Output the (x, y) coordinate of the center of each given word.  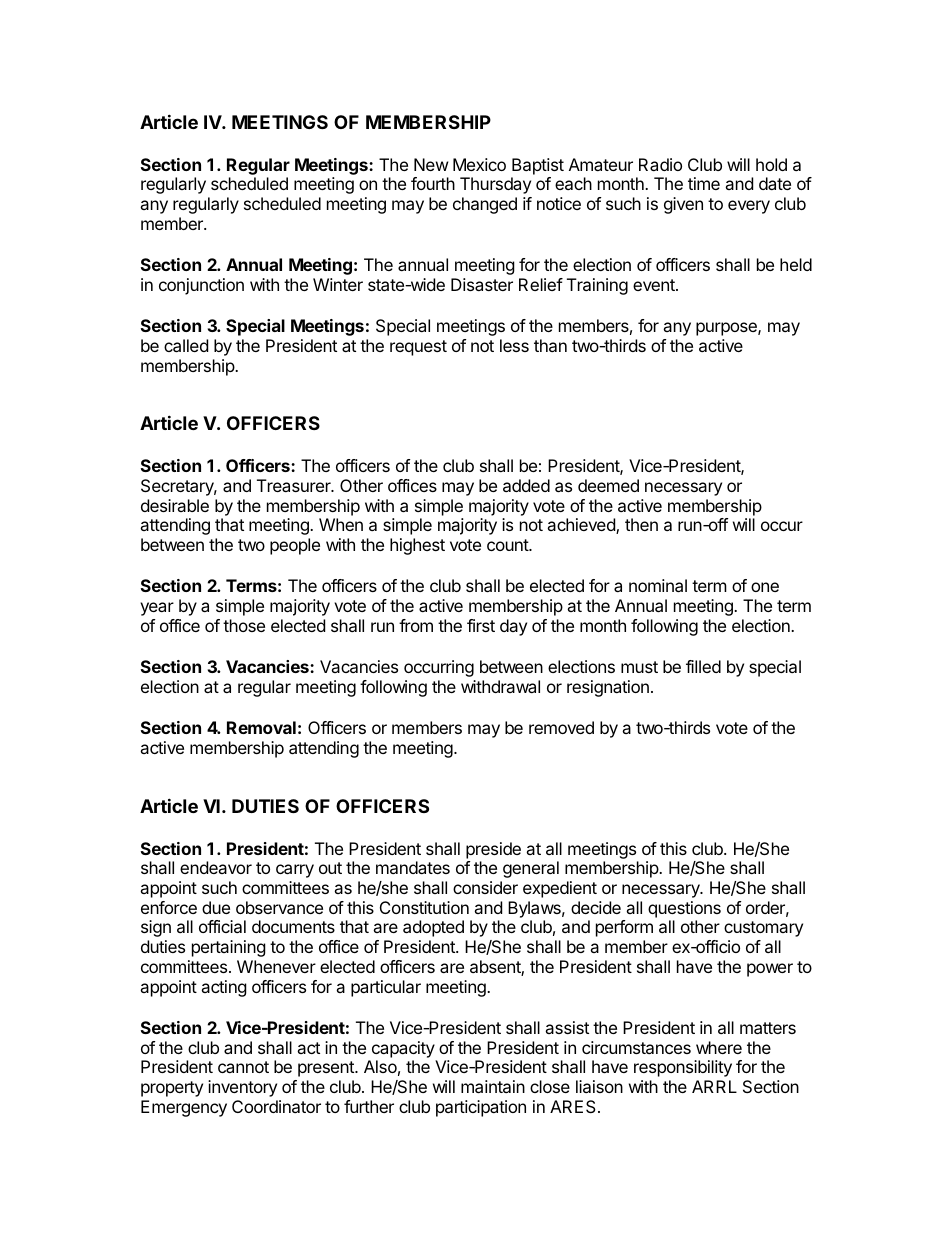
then (641, 524)
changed (485, 205)
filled (703, 666)
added (526, 485)
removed (561, 727)
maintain (493, 1086)
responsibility (683, 1068)
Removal (261, 727)
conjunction (201, 286)
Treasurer (295, 485)
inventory (242, 1088)
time (704, 183)
